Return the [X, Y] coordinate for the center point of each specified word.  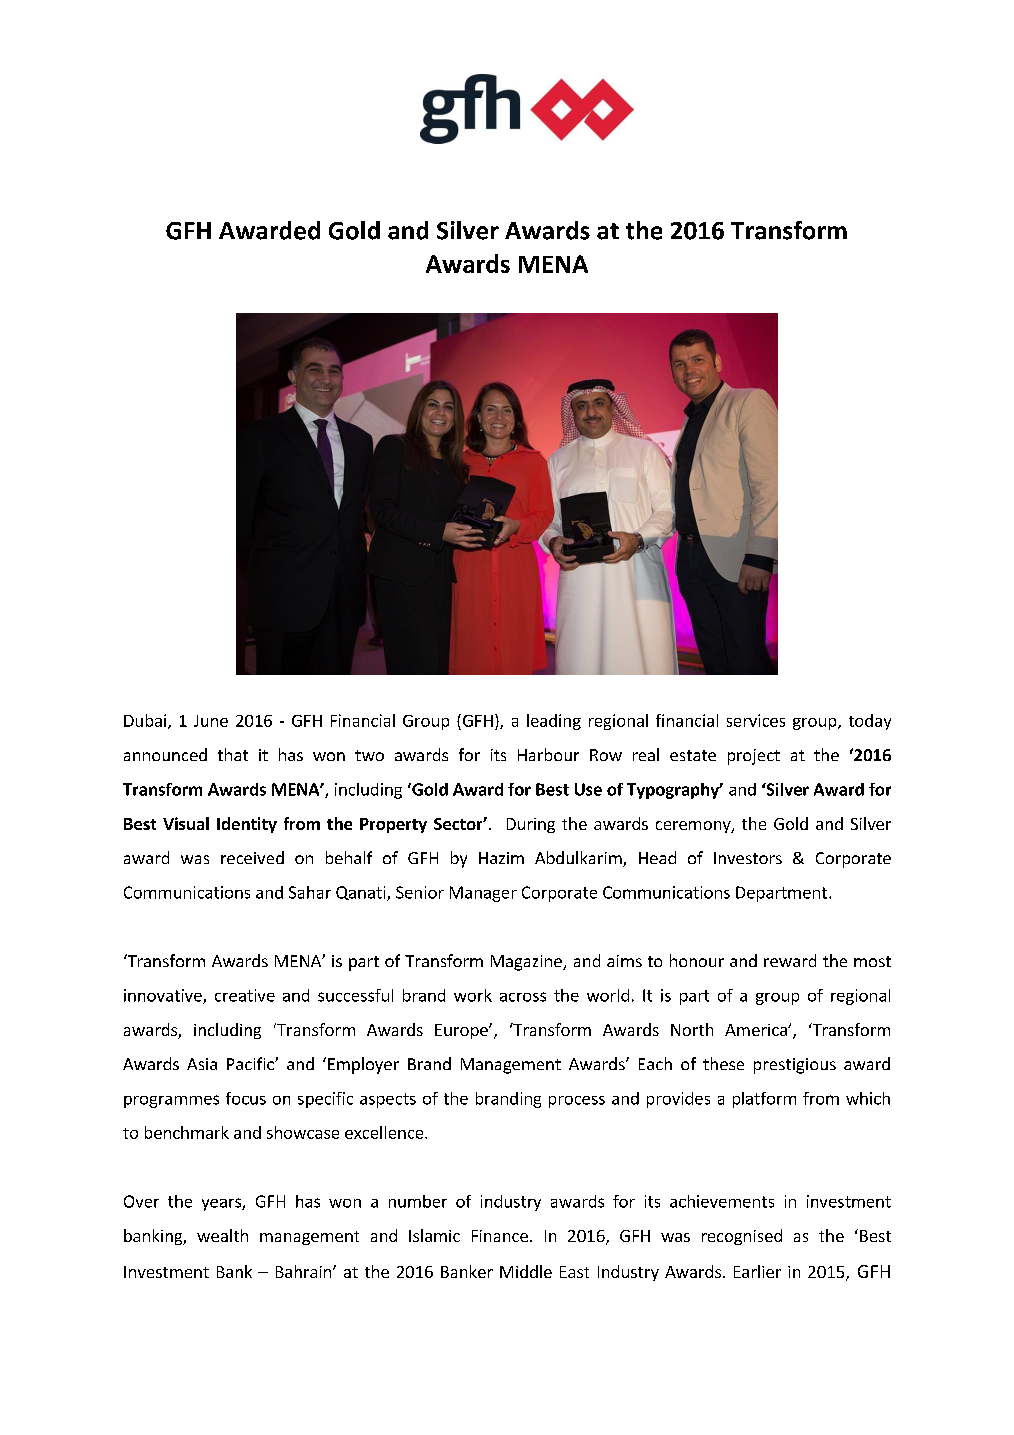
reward [790, 960]
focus [246, 1098]
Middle [526, 1271]
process [577, 1102]
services [756, 720]
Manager [483, 894]
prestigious [795, 1066]
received [252, 857]
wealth [222, 1235]
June [211, 721]
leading [554, 722]
